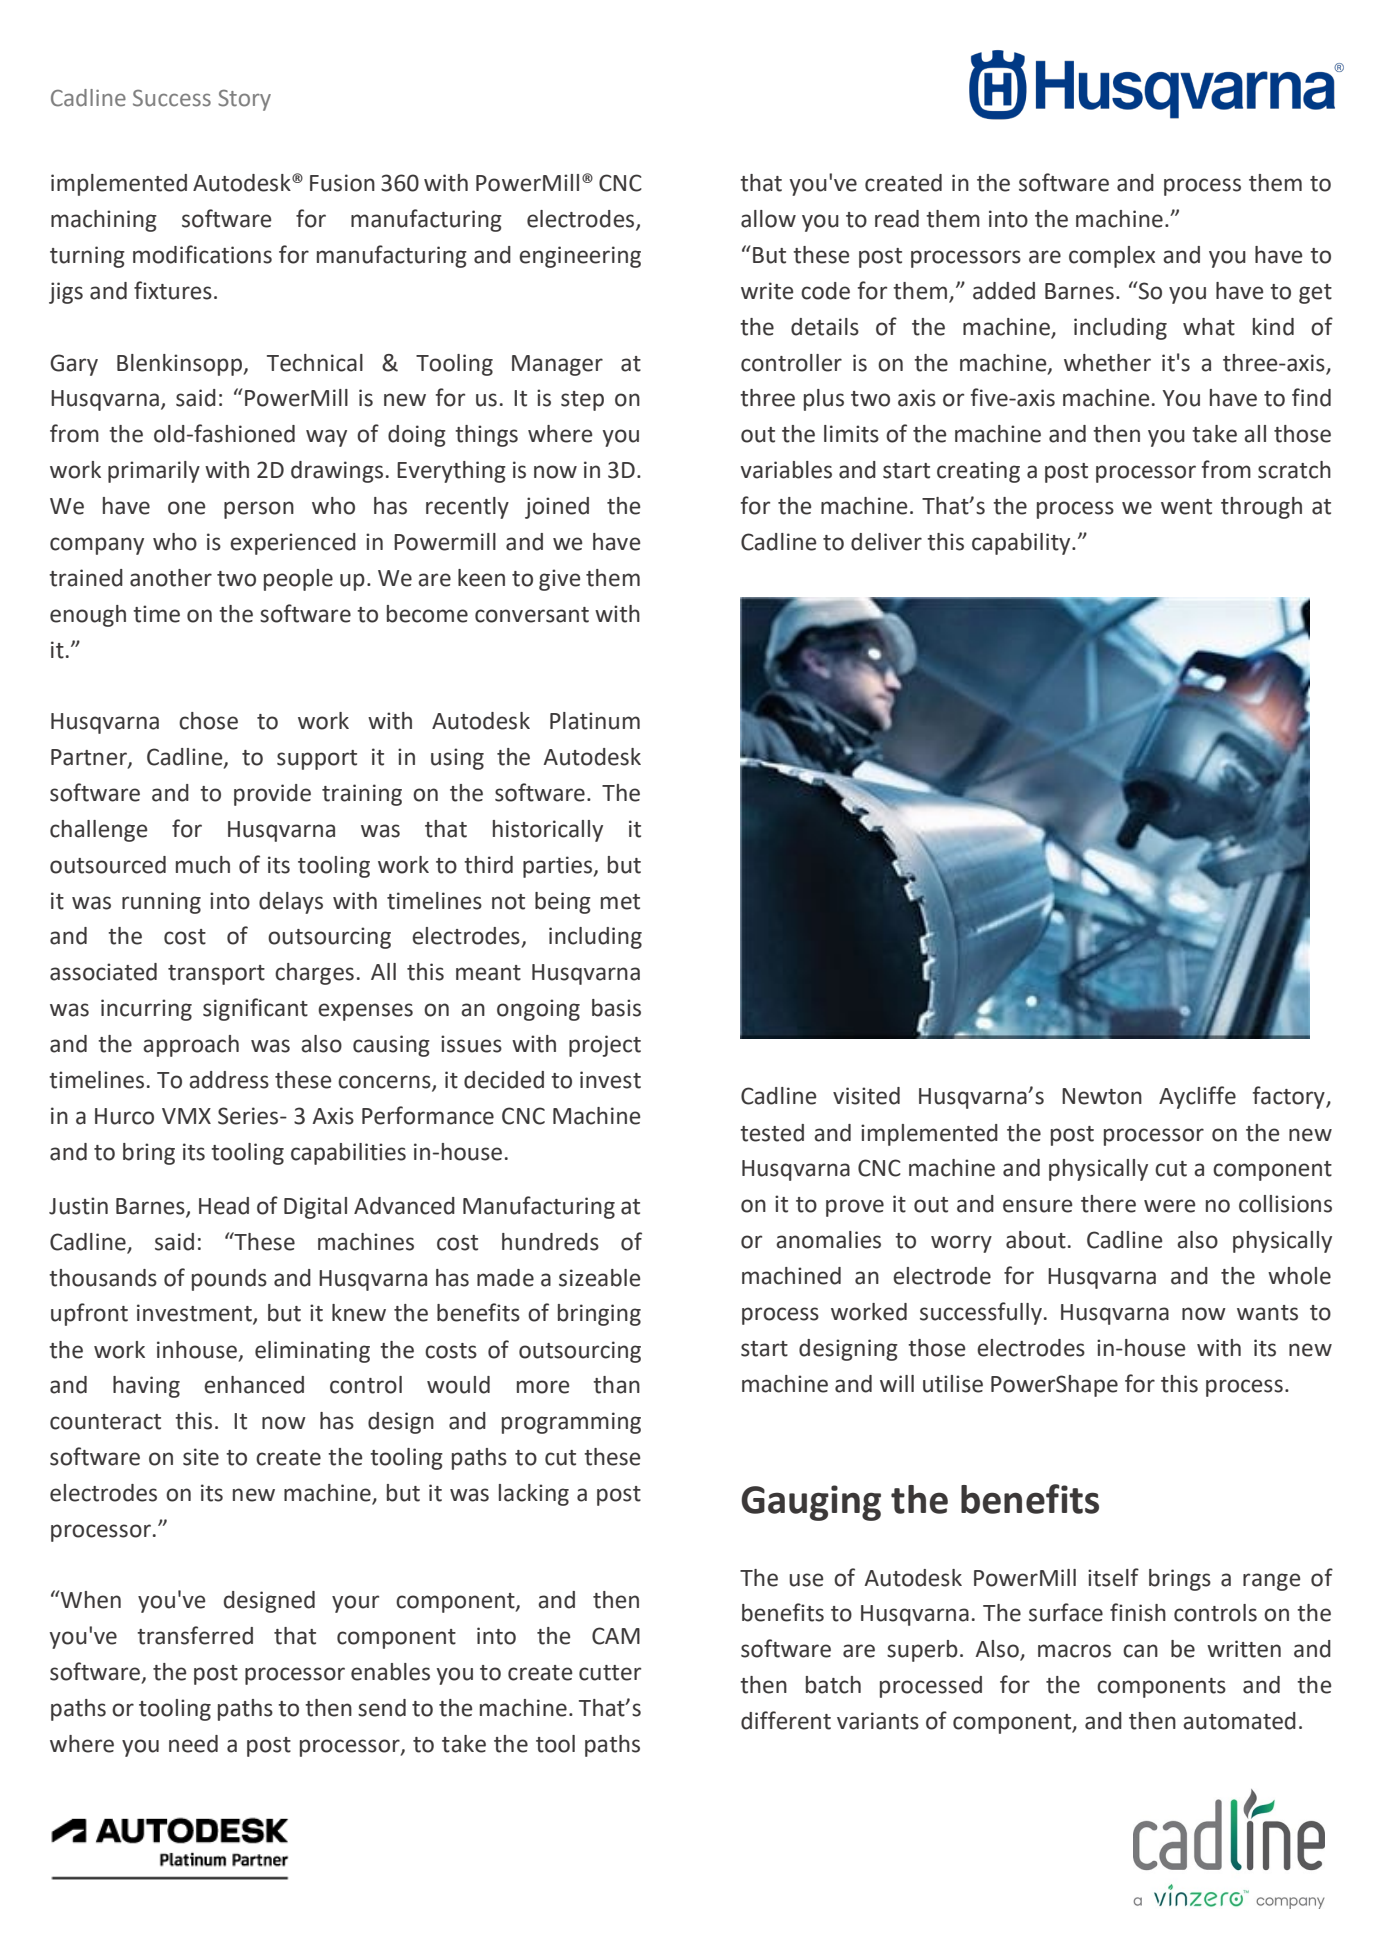  What do you see at coordinates (161, 903) in the screenshot?
I see `running` at bounding box center [161, 903].
